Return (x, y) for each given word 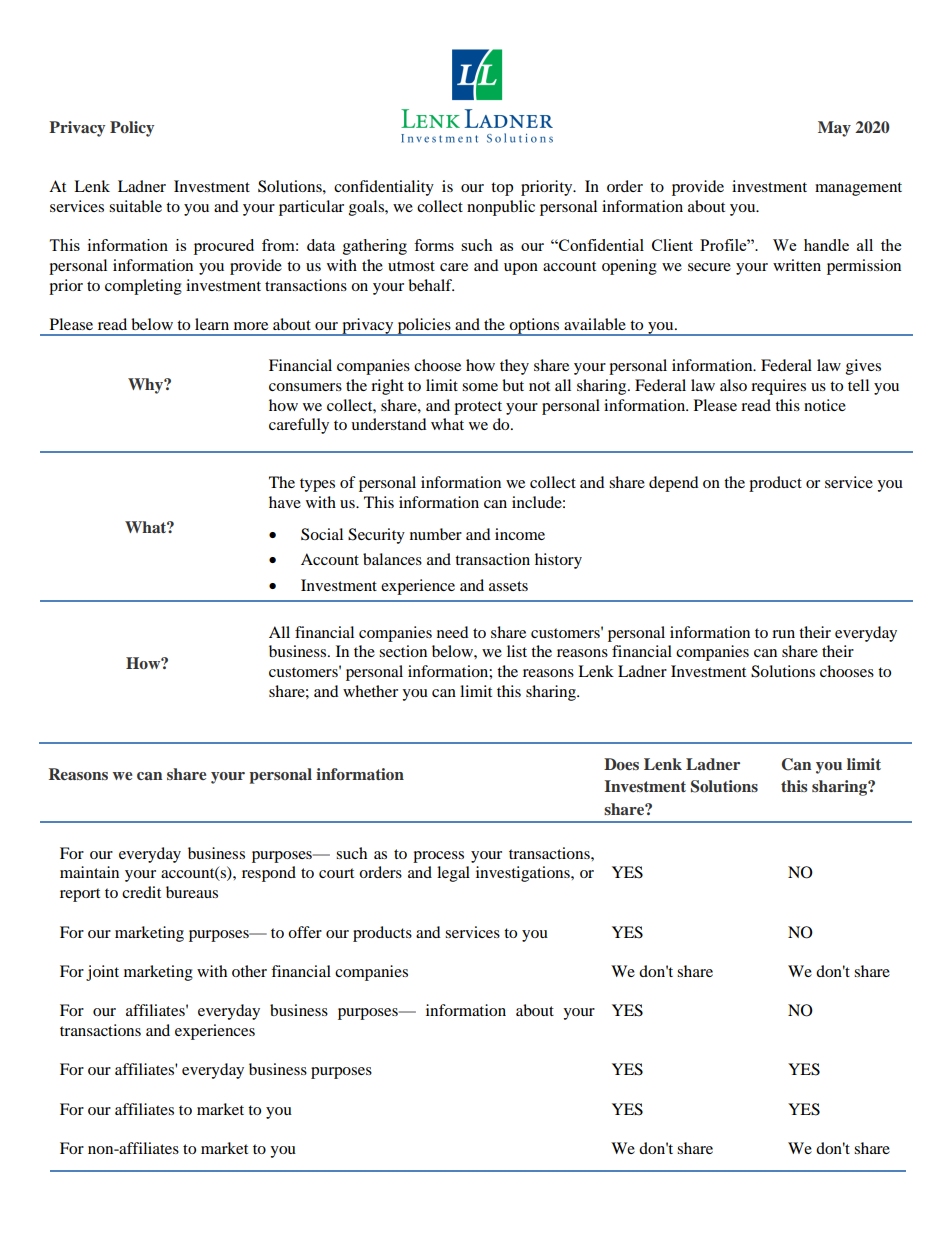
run (783, 634)
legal (453, 874)
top (502, 189)
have (285, 502)
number (436, 534)
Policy (132, 129)
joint (102, 973)
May (834, 129)
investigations (524, 874)
